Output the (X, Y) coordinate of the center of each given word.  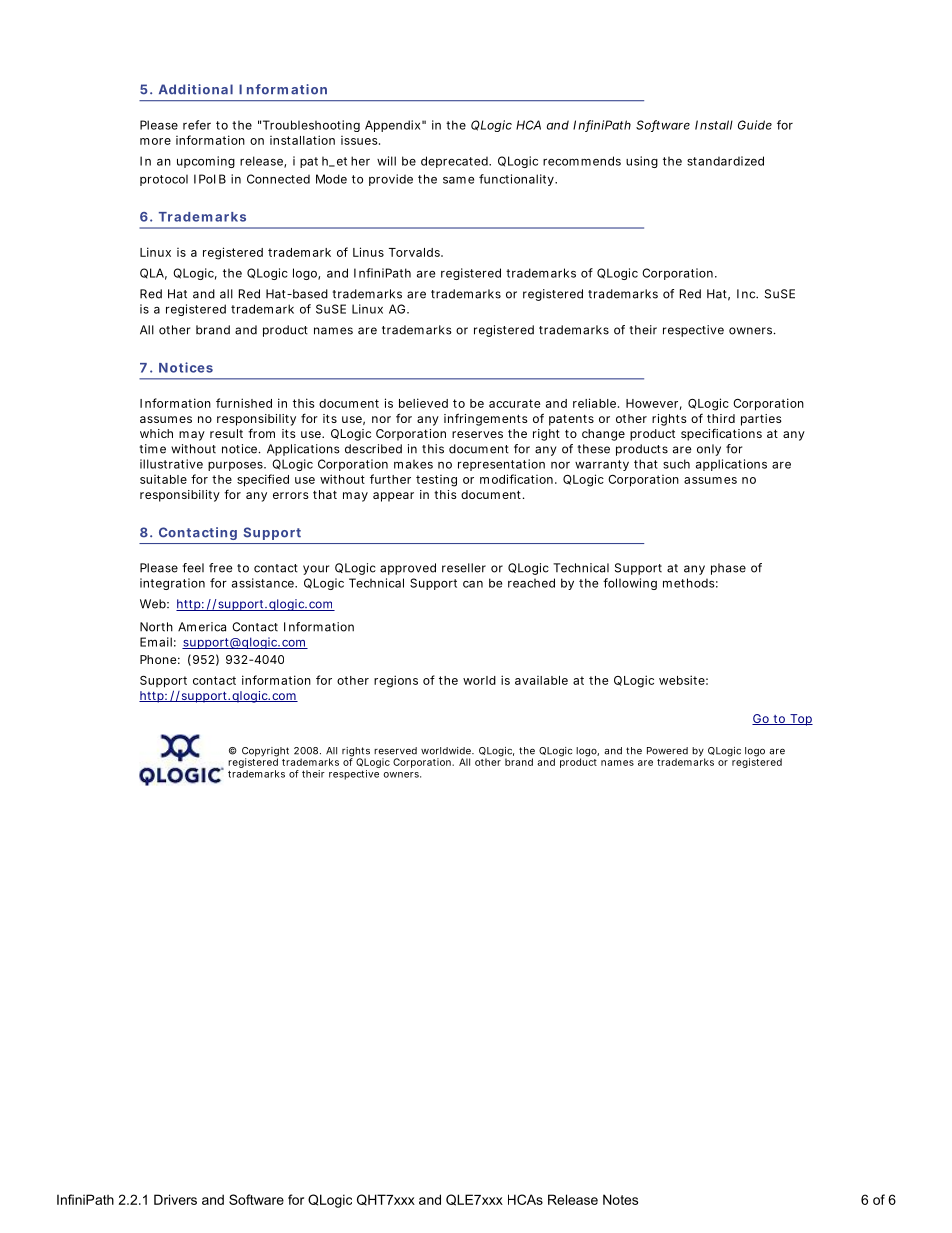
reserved (395, 751)
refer (197, 125)
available (541, 680)
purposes (237, 466)
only (709, 450)
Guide (755, 125)
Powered (667, 751)
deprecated (456, 162)
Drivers (175, 1199)
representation (501, 465)
